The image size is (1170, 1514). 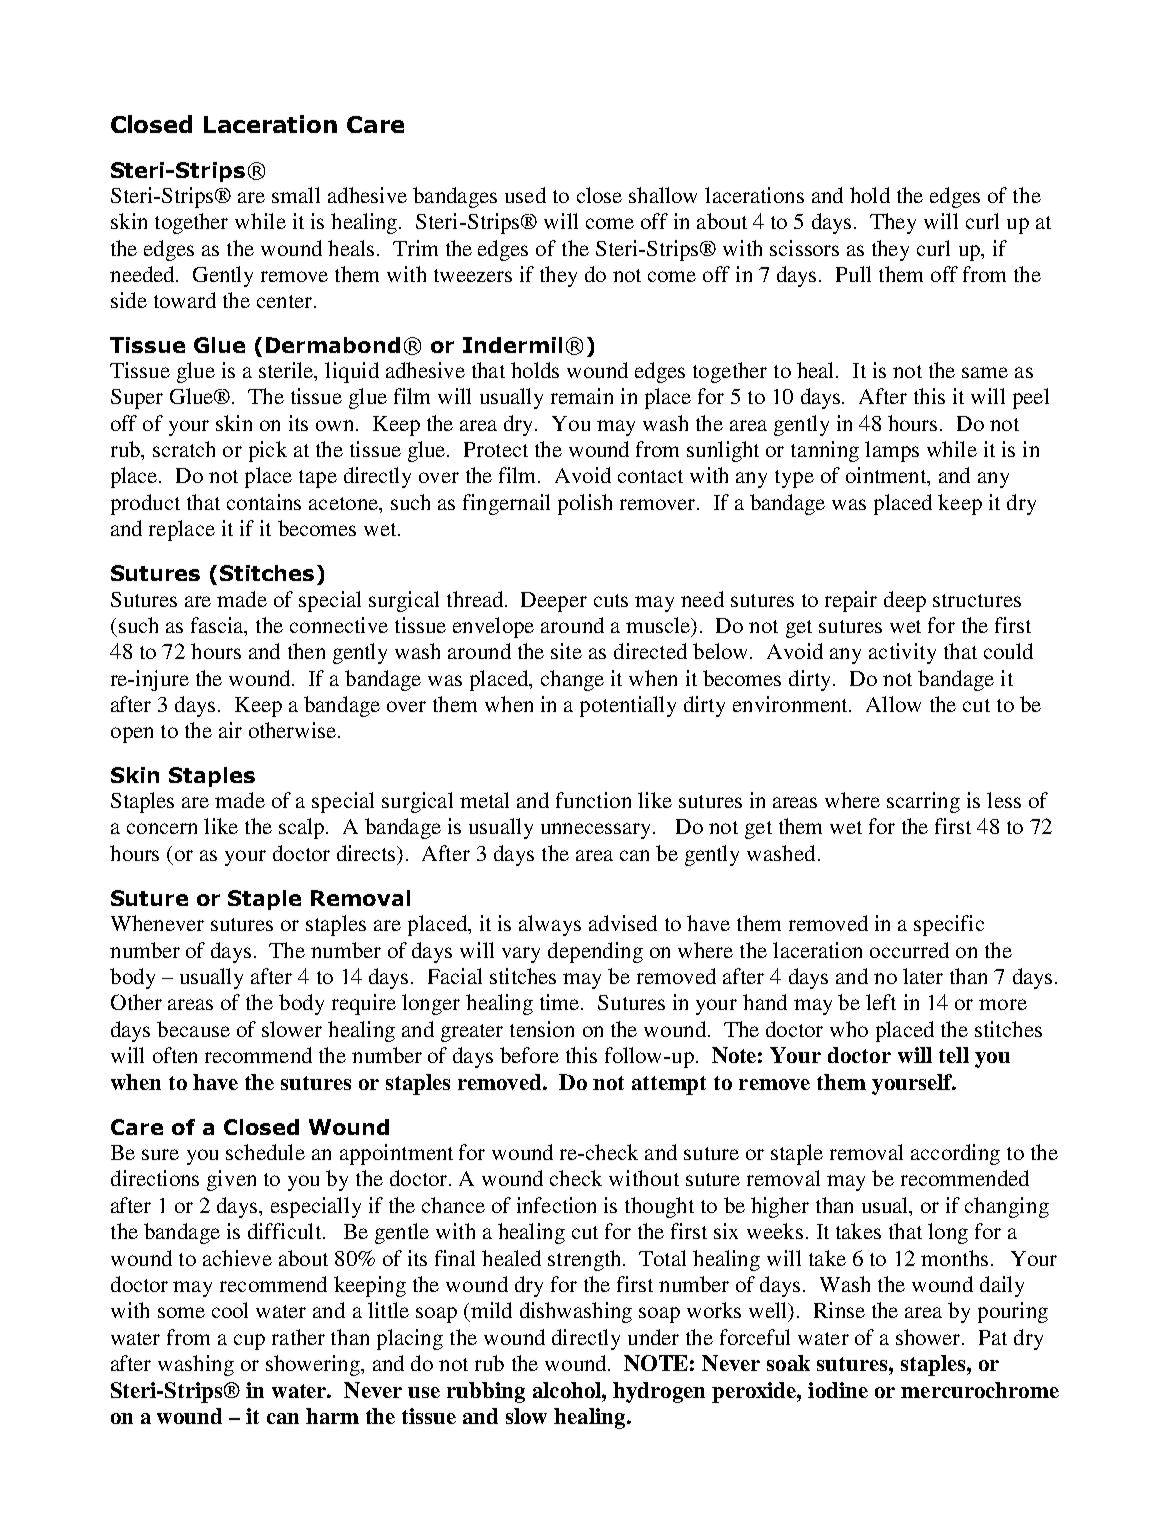 What do you see at coordinates (525, 195) in the screenshot?
I see `used` at bounding box center [525, 195].
